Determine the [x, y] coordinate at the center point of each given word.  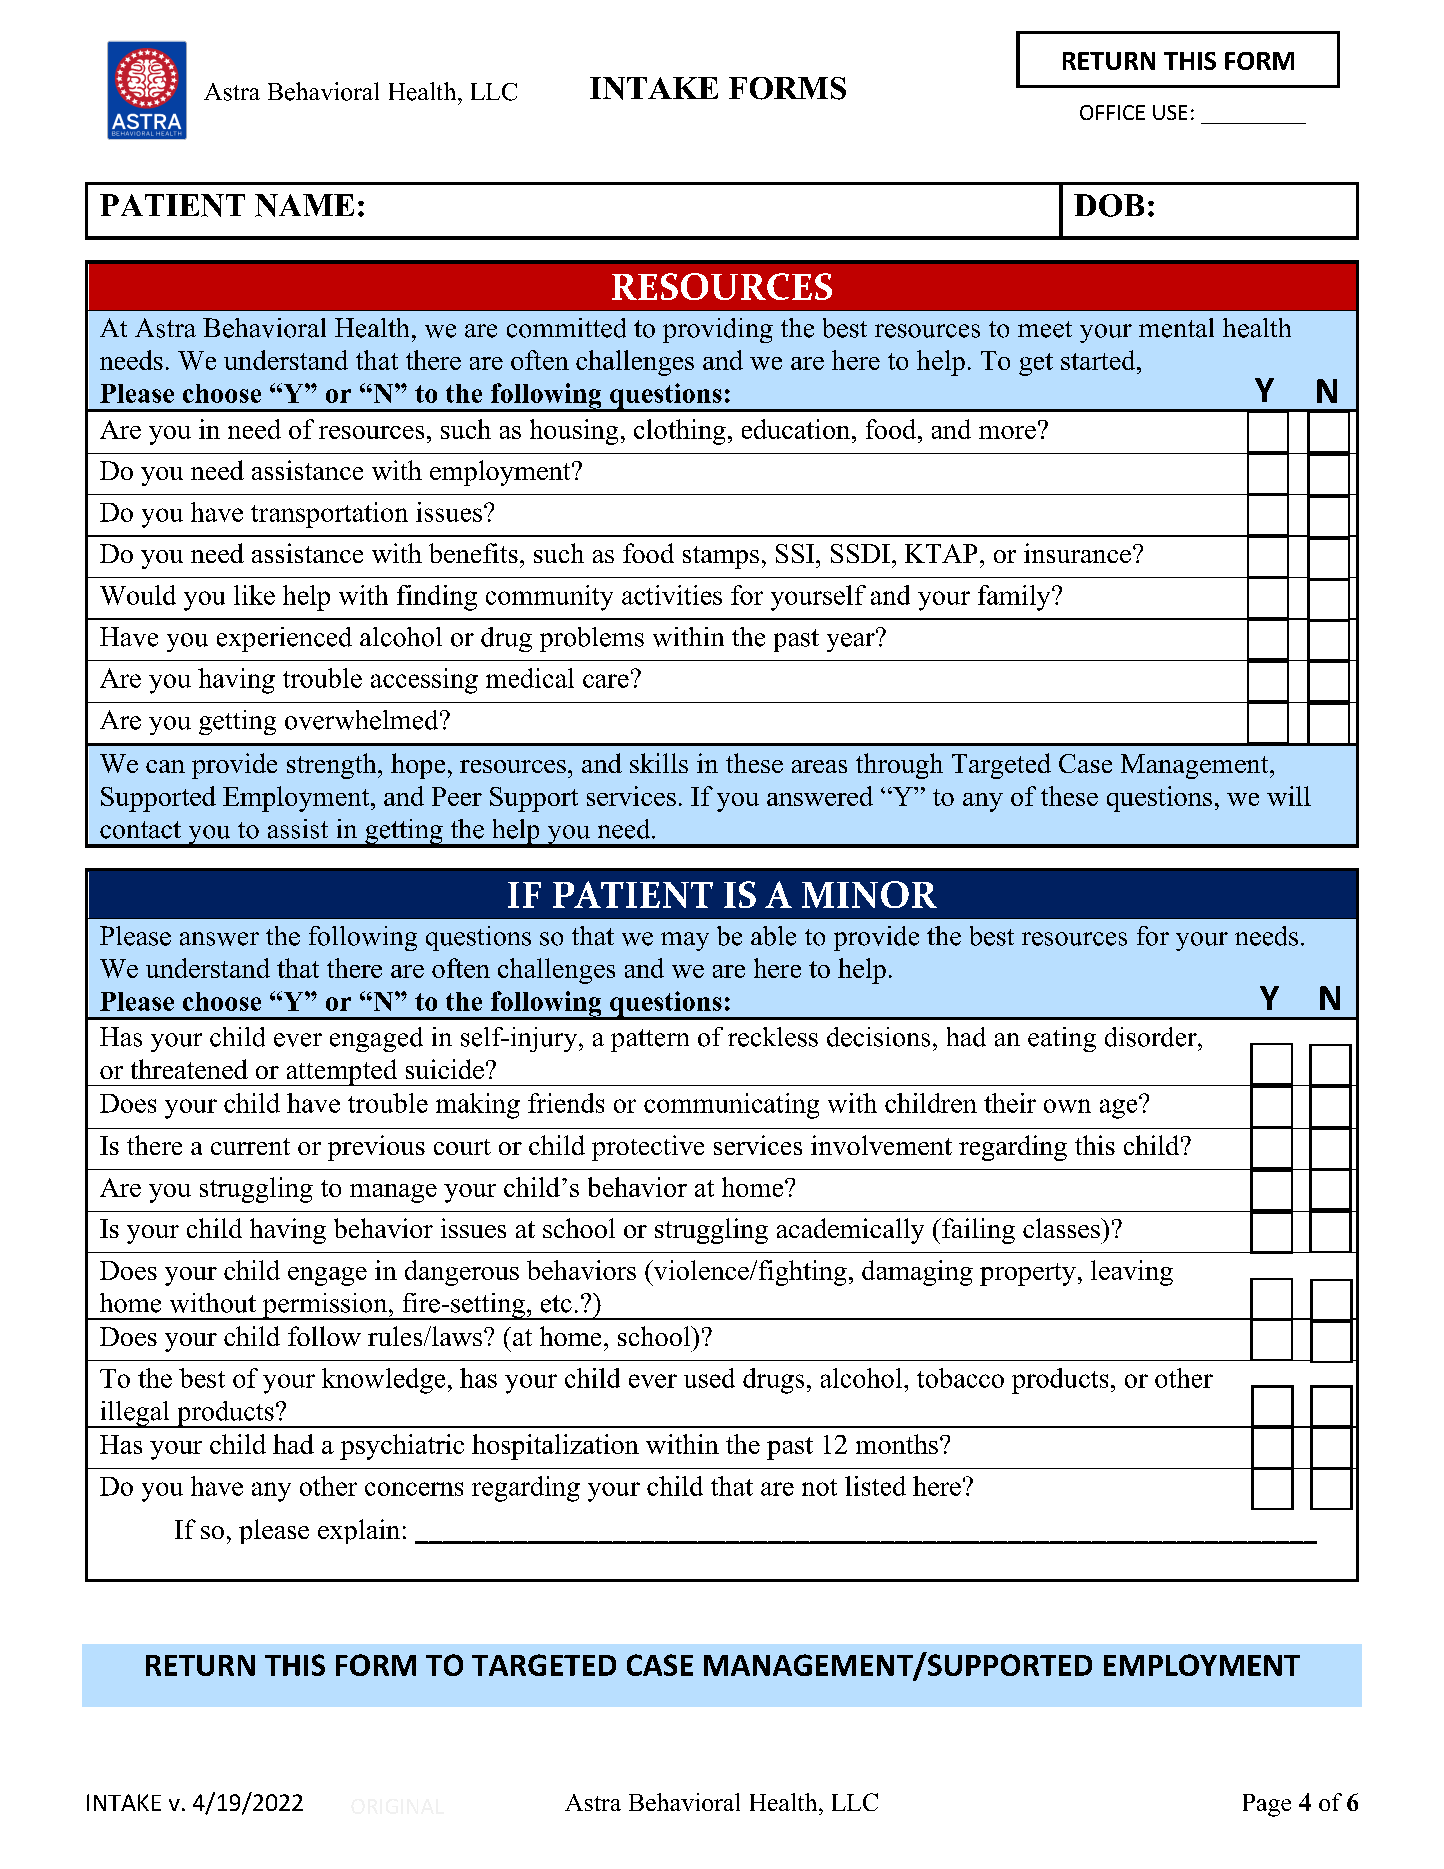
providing [718, 330]
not [819, 1487]
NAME [304, 205]
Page [1267, 1805]
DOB [1109, 205]
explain [359, 1531]
